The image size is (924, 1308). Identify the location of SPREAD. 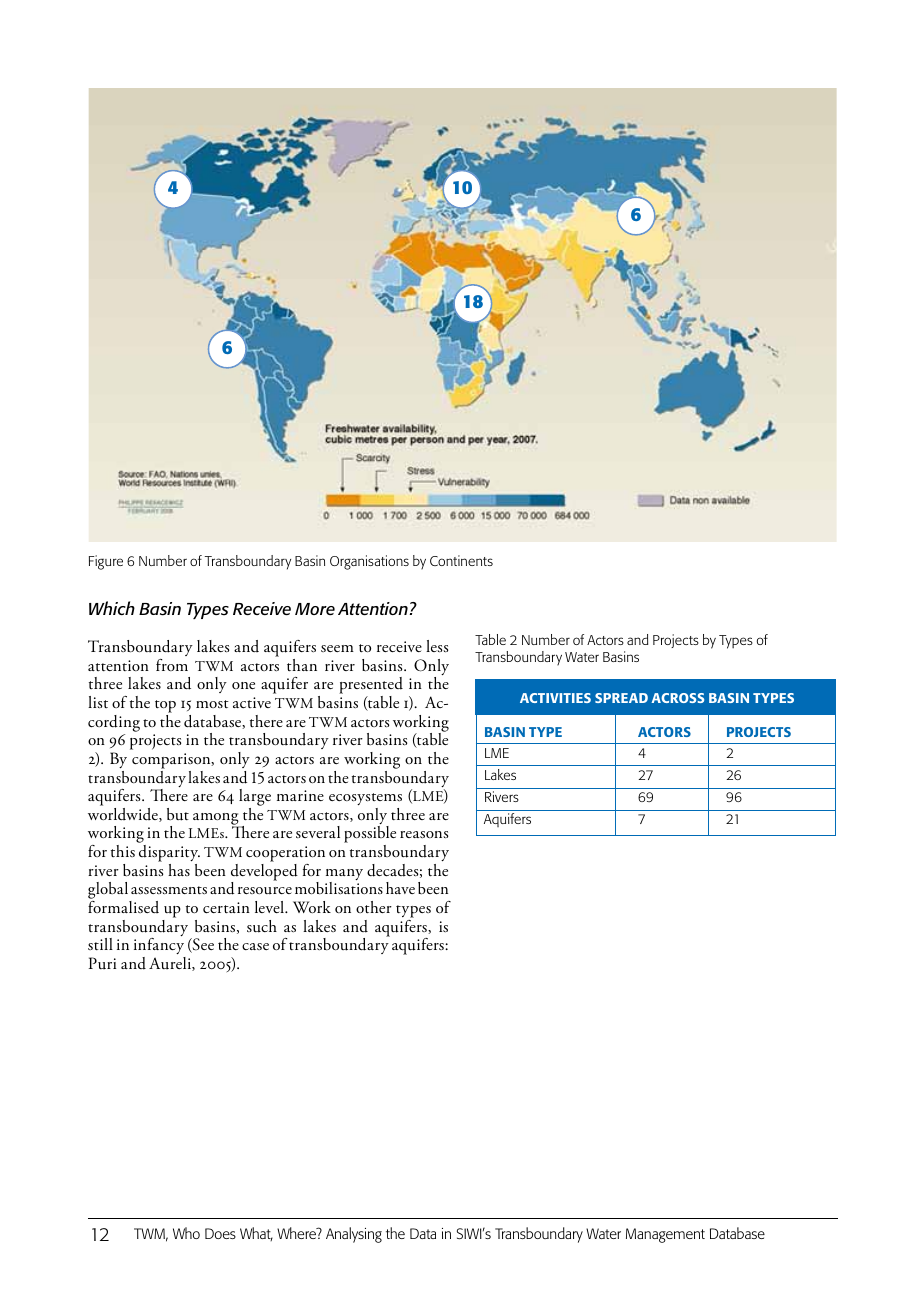
(621, 698).
